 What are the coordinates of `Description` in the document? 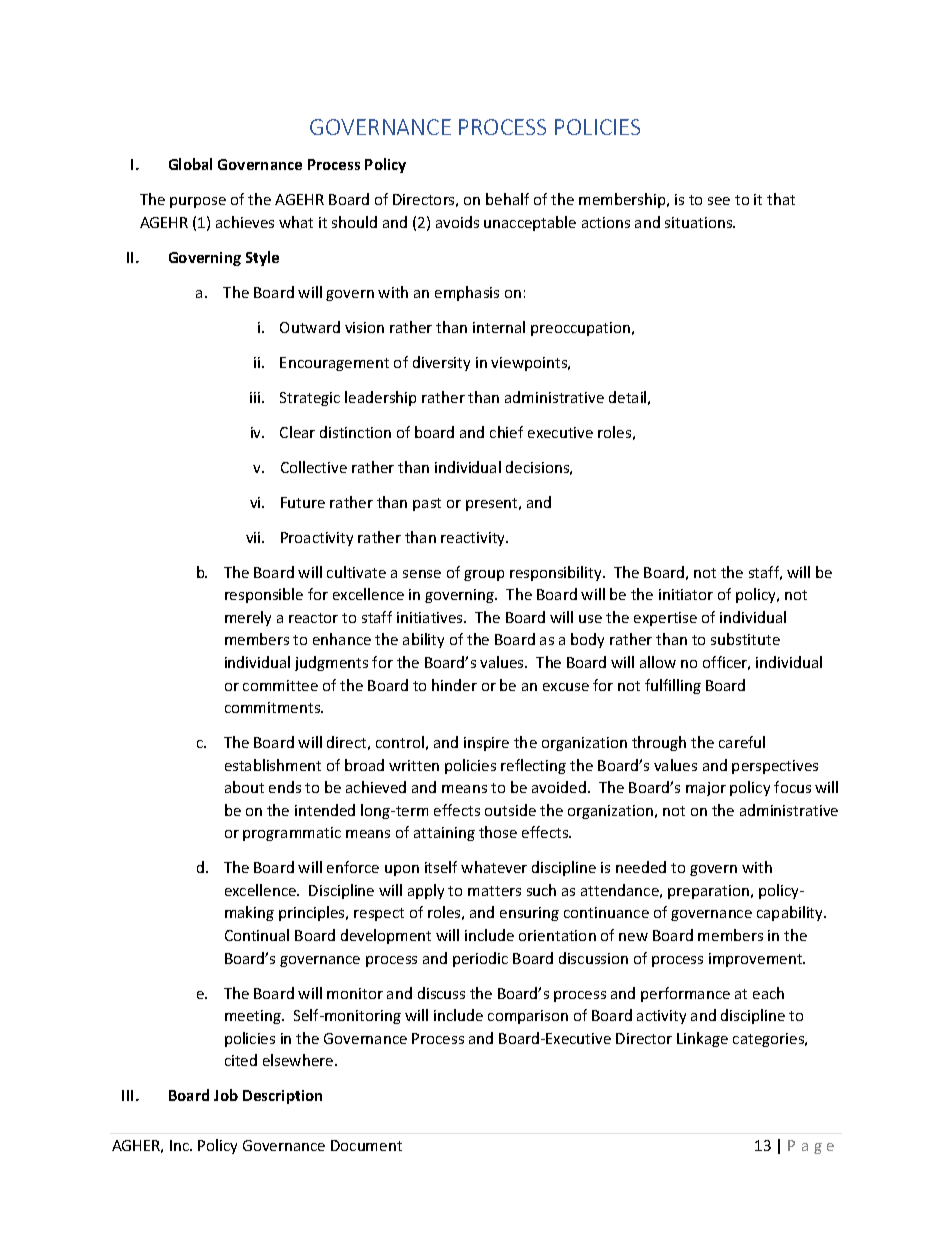 It's located at (282, 1097).
